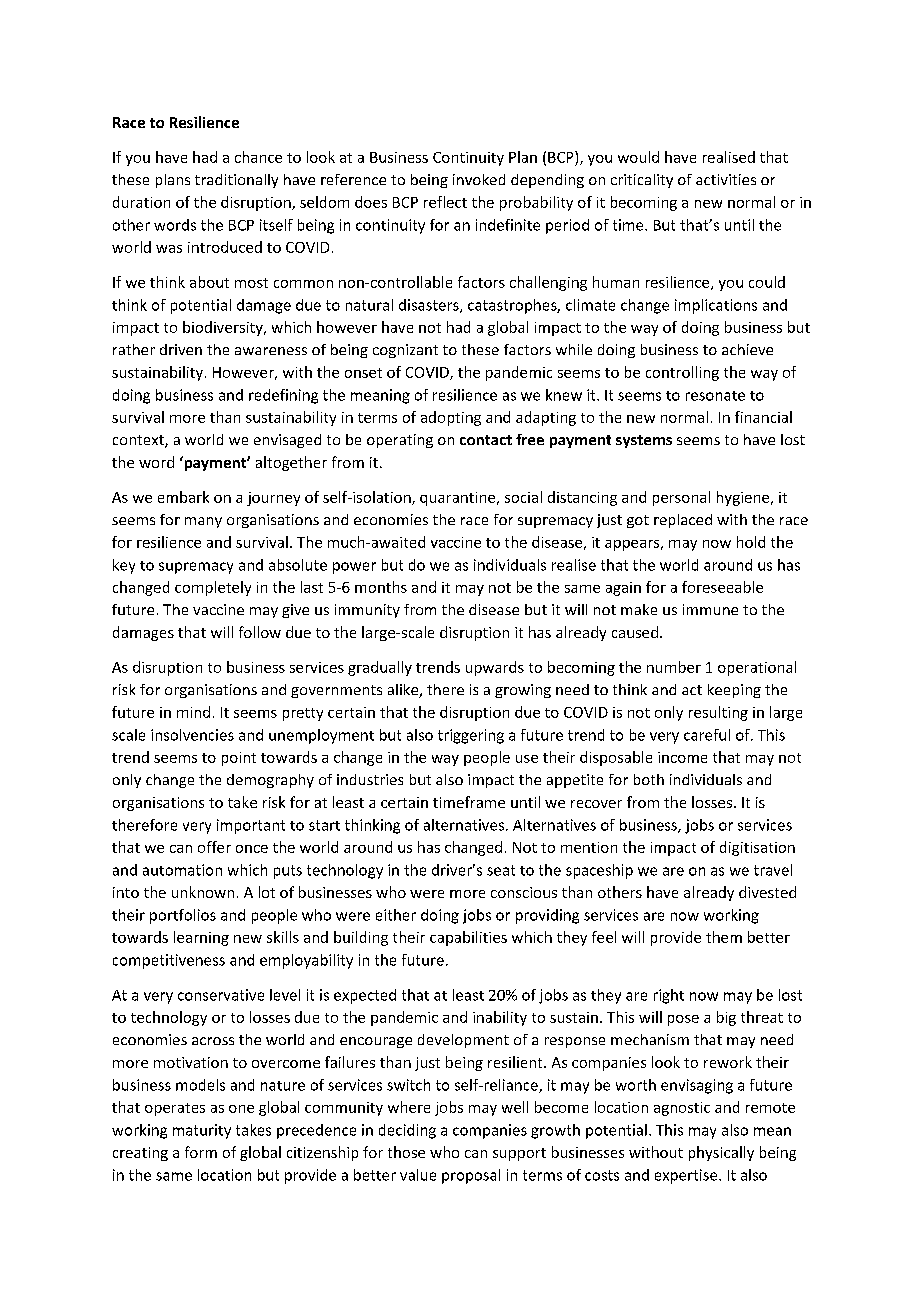 This screenshot has width=924, height=1308. I want to click on resonate, so click(715, 396).
